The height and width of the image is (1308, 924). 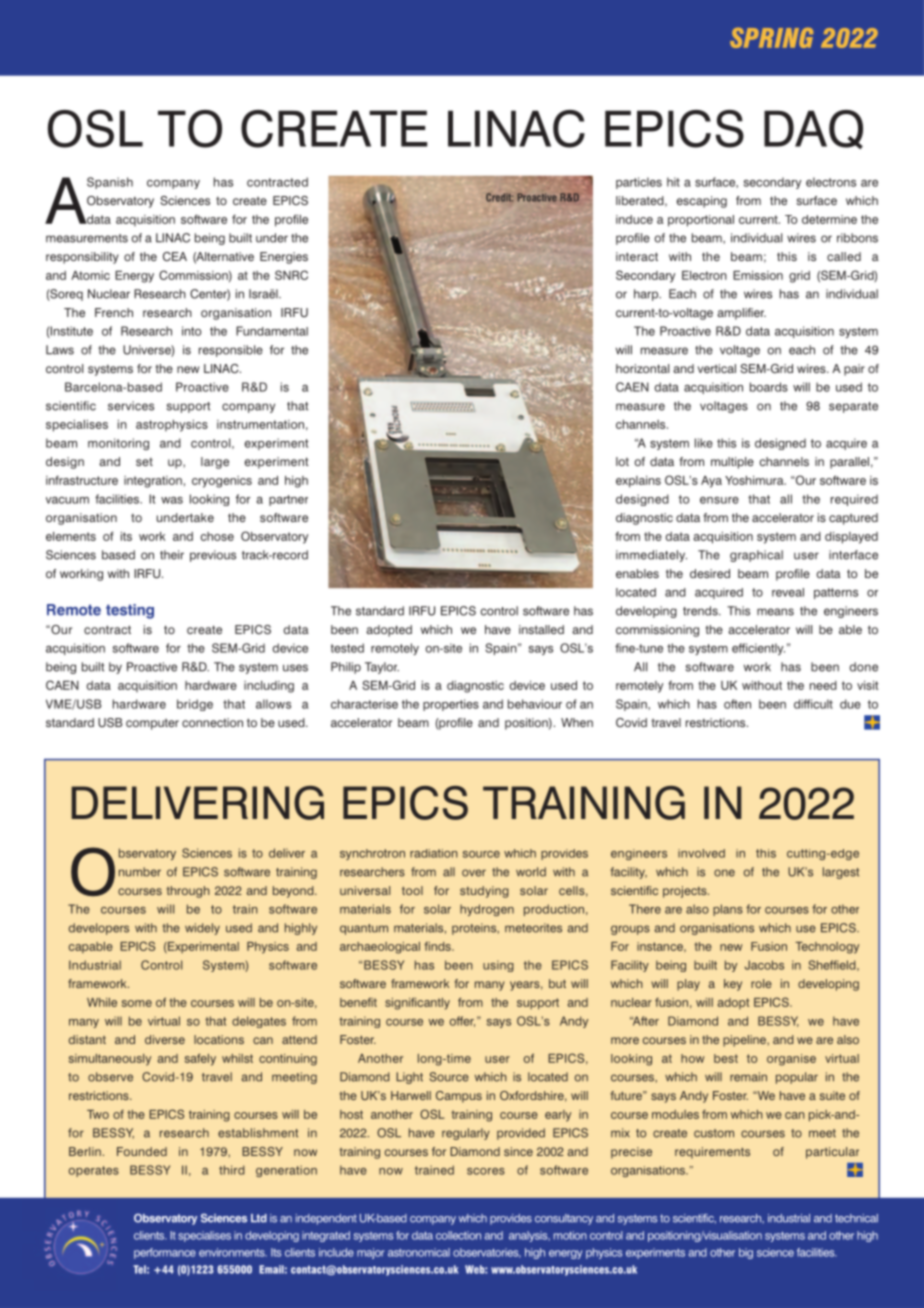 What do you see at coordinates (458, 1235) in the image?
I see `collection` at bounding box center [458, 1235].
